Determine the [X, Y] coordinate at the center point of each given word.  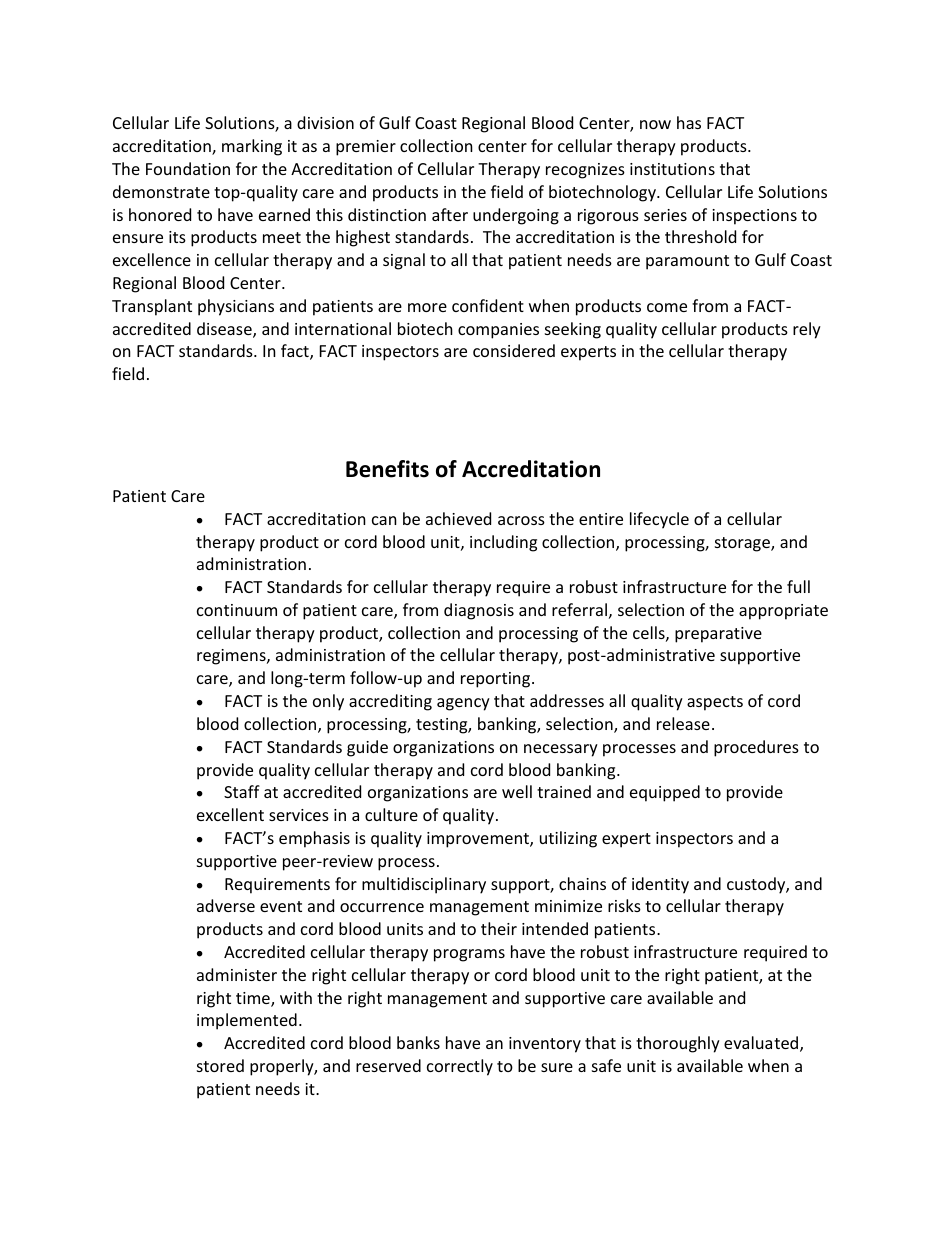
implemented [247, 1021]
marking [252, 147]
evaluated [762, 1044]
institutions [672, 169]
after [450, 214]
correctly [460, 1067]
